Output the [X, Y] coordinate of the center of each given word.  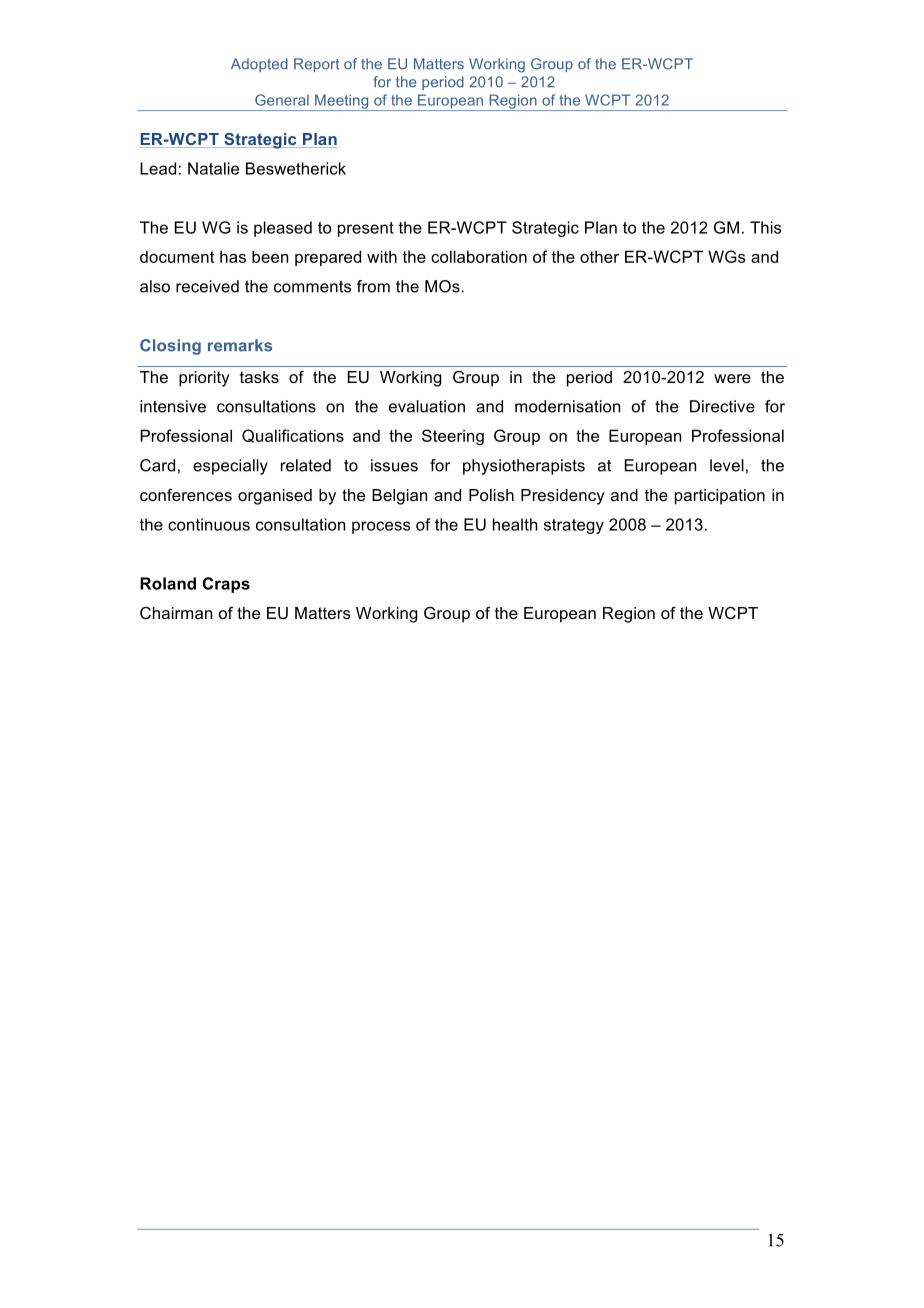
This [765, 227]
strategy [574, 526]
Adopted [259, 65]
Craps [226, 585]
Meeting [342, 102]
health [515, 524]
